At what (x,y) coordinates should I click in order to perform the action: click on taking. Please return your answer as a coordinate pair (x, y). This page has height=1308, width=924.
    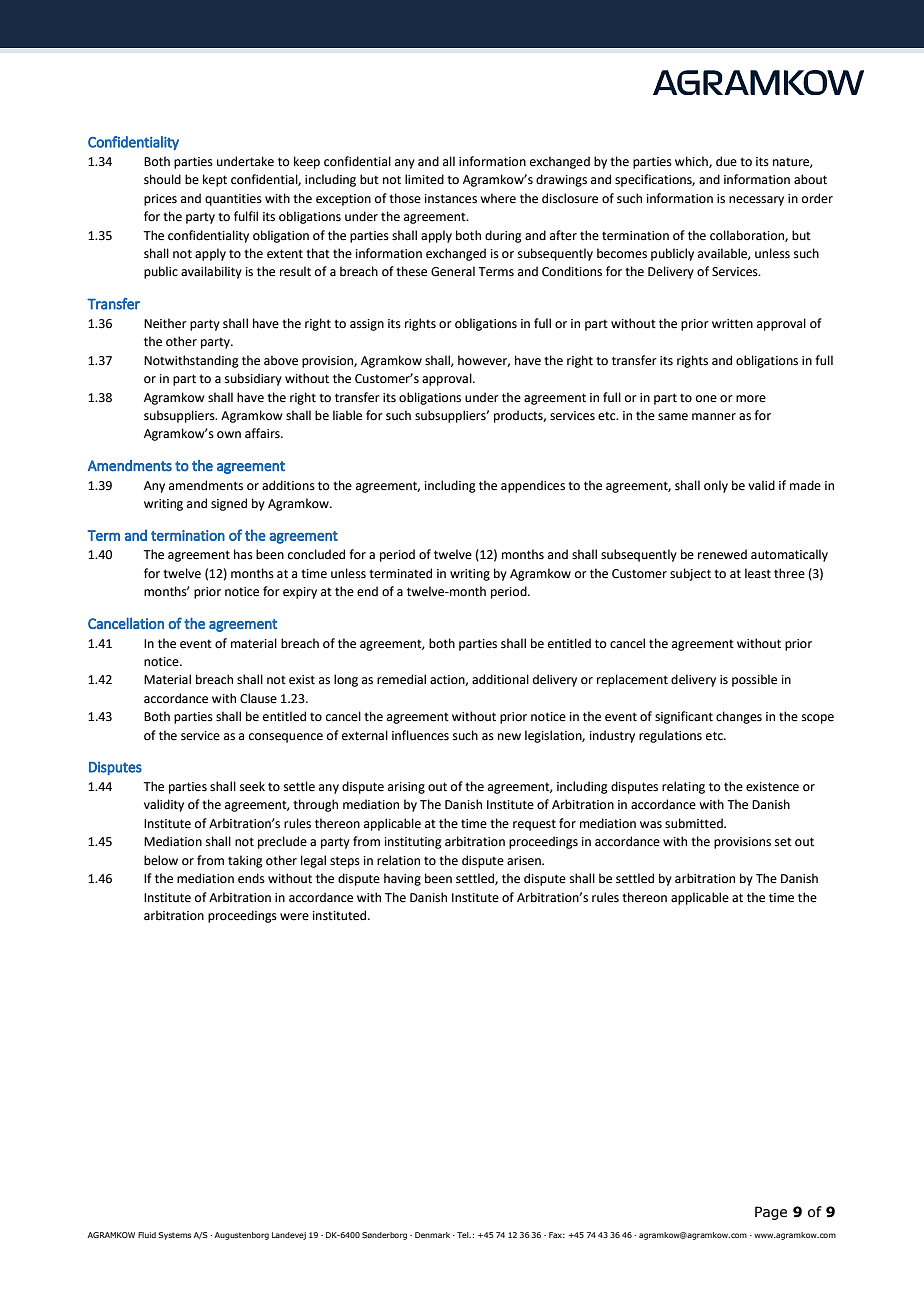
    Looking at the image, I should click on (245, 861).
